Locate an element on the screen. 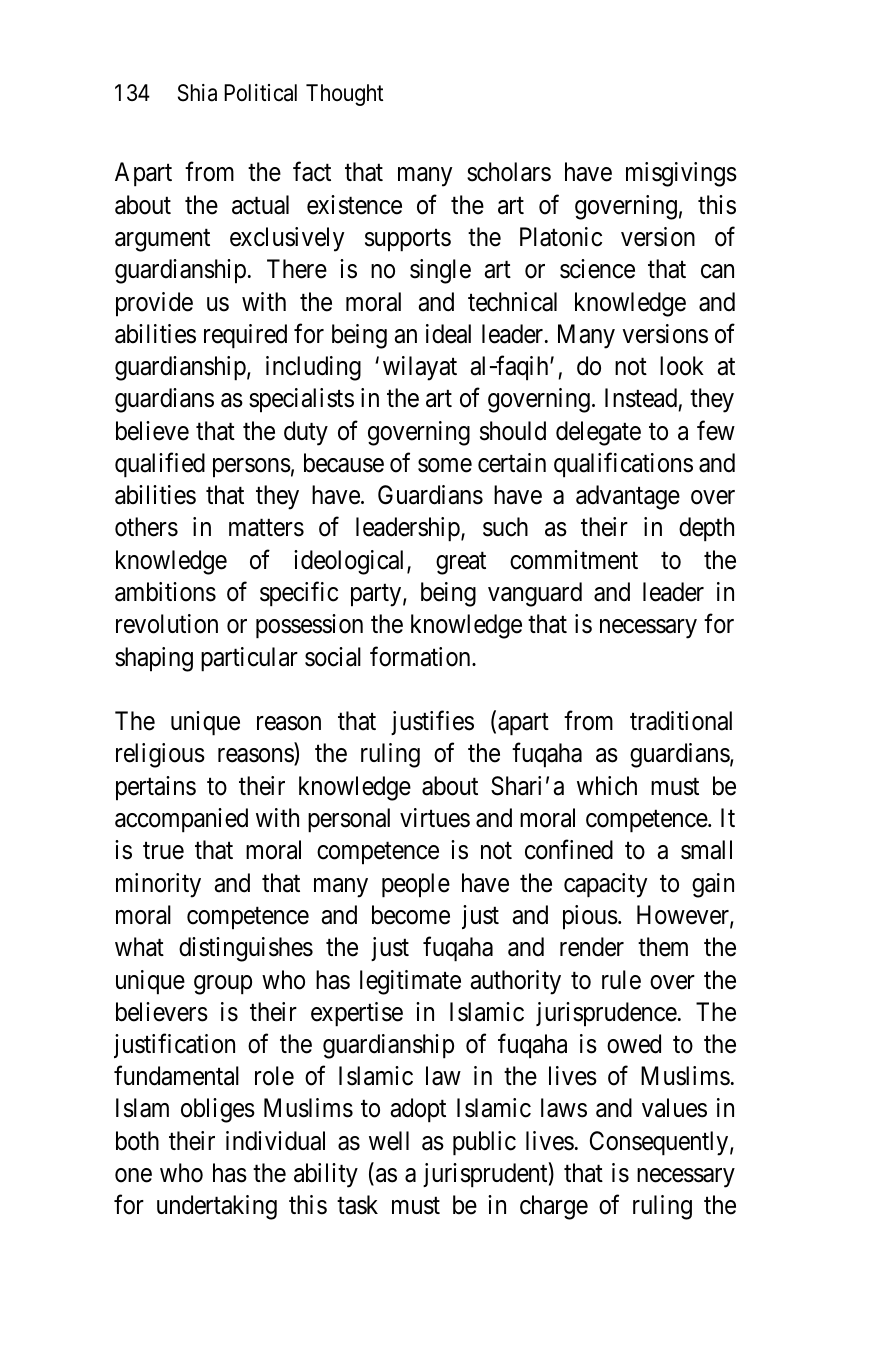 This screenshot has width=883, height=1372. required is located at coordinates (245, 336).
